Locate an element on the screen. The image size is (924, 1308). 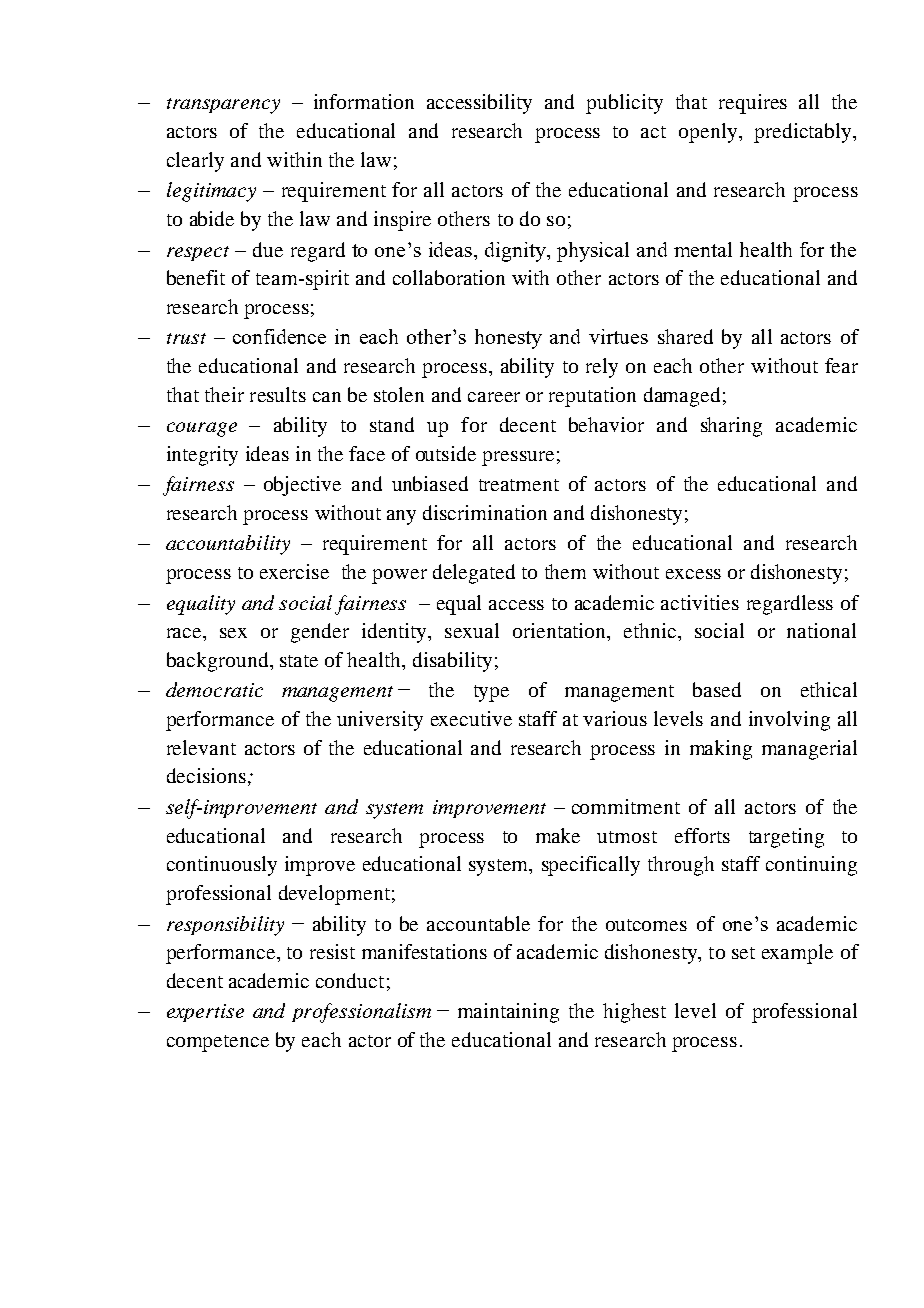
transparency is located at coordinates (223, 106).
